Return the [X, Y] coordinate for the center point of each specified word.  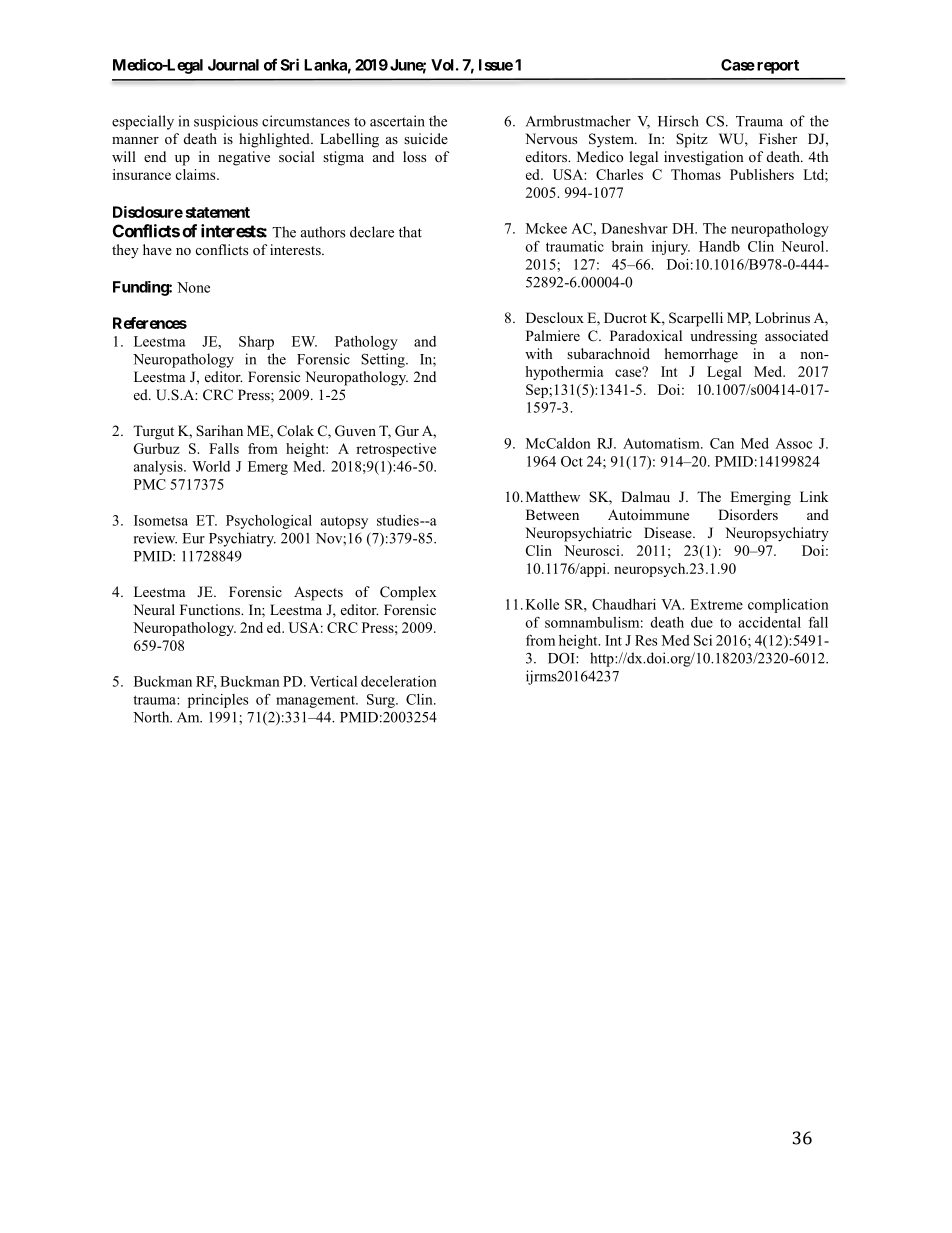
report [778, 67]
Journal [233, 65]
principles [218, 701]
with [539, 353]
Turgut [153, 432]
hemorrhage [701, 355]
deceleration [399, 681]
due [702, 622]
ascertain [397, 121]
